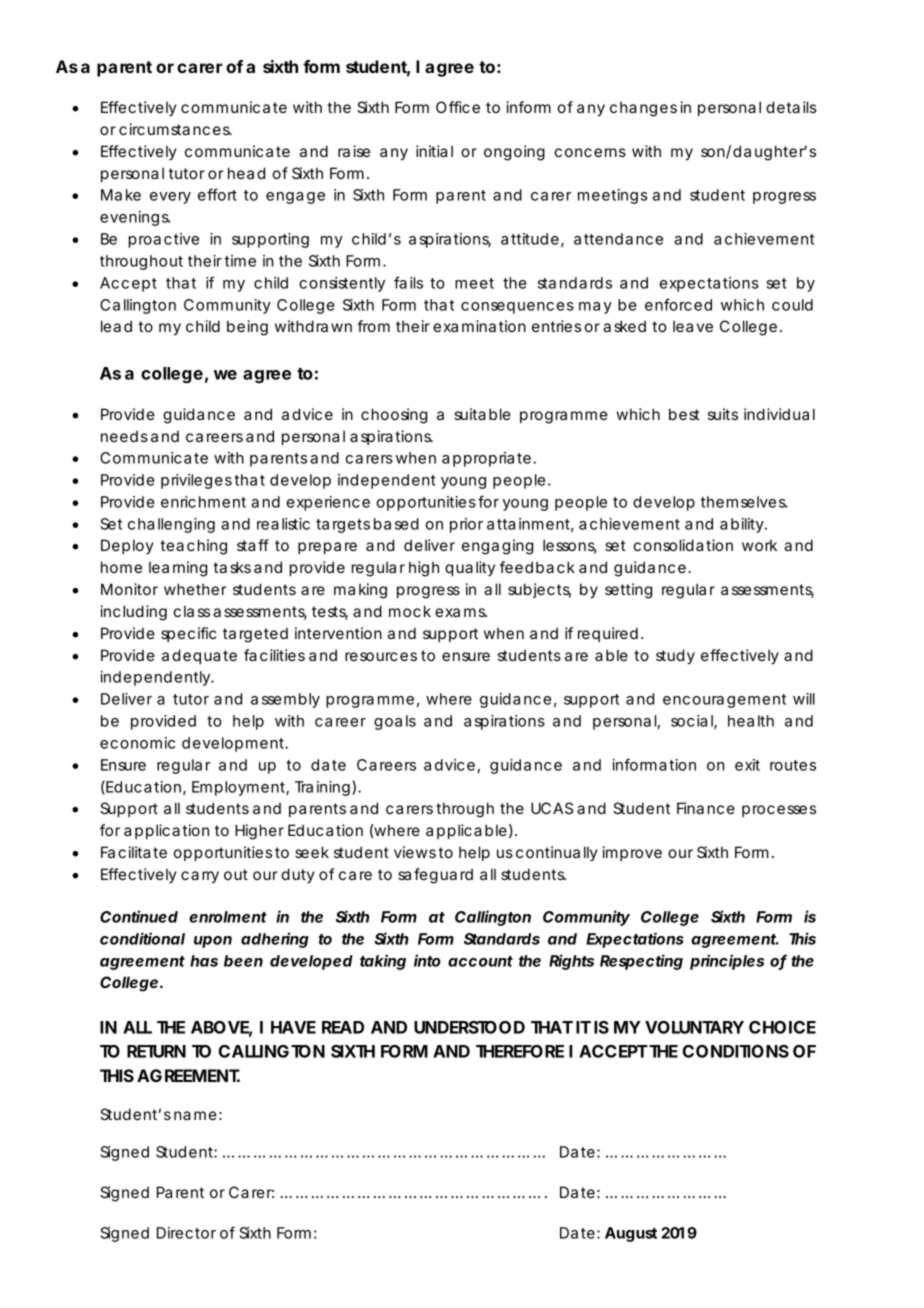  Describe the element at coordinates (175, 129) in the screenshot. I see `circumstances` at that location.
